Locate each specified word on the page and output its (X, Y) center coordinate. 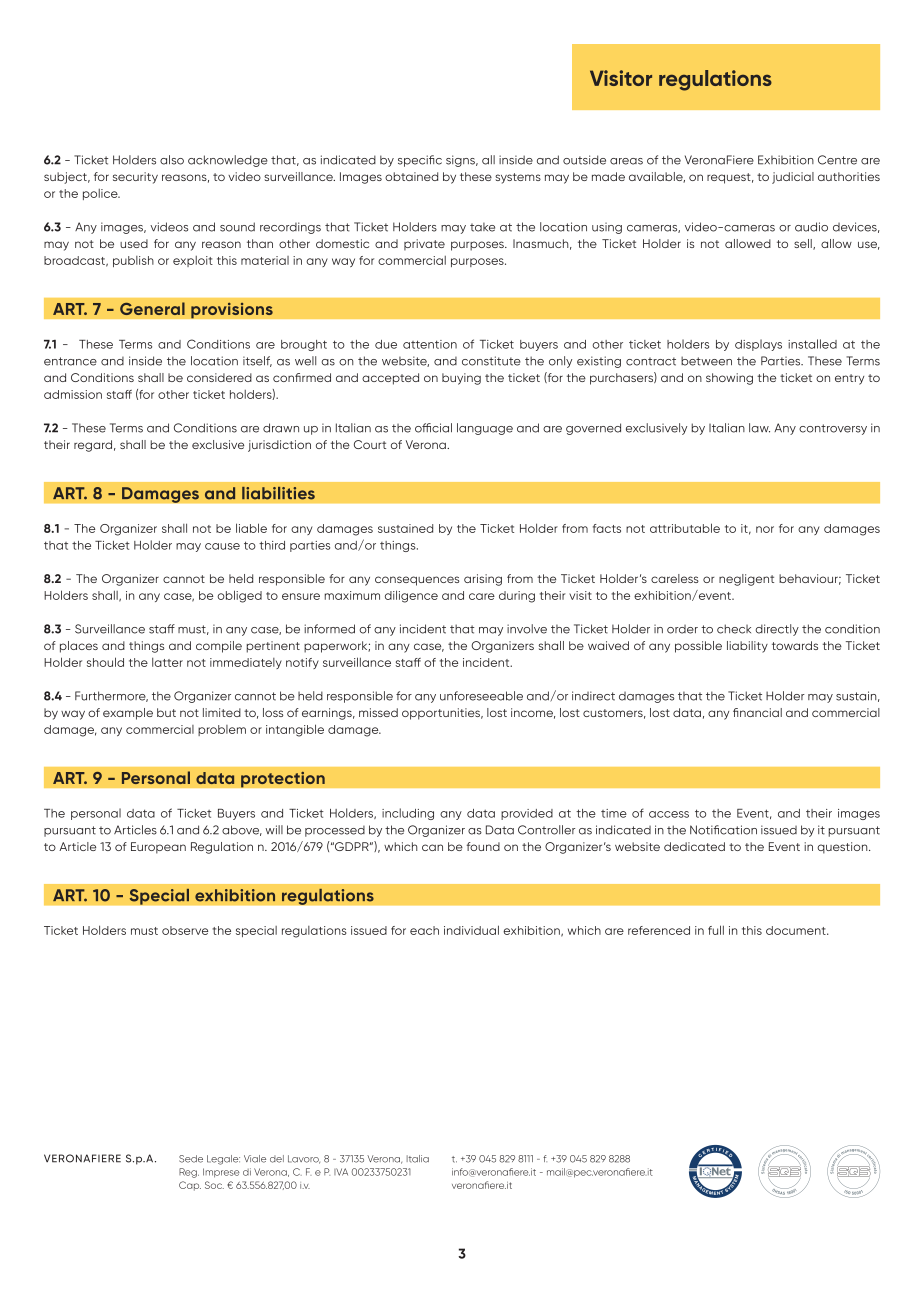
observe (185, 930)
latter (167, 662)
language (485, 429)
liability (747, 647)
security (135, 178)
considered (219, 377)
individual (471, 930)
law (759, 428)
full (716, 930)
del (277, 1159)
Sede (191, 1159)
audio (811, 227)
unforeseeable (481, 696)
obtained (411, 176)
